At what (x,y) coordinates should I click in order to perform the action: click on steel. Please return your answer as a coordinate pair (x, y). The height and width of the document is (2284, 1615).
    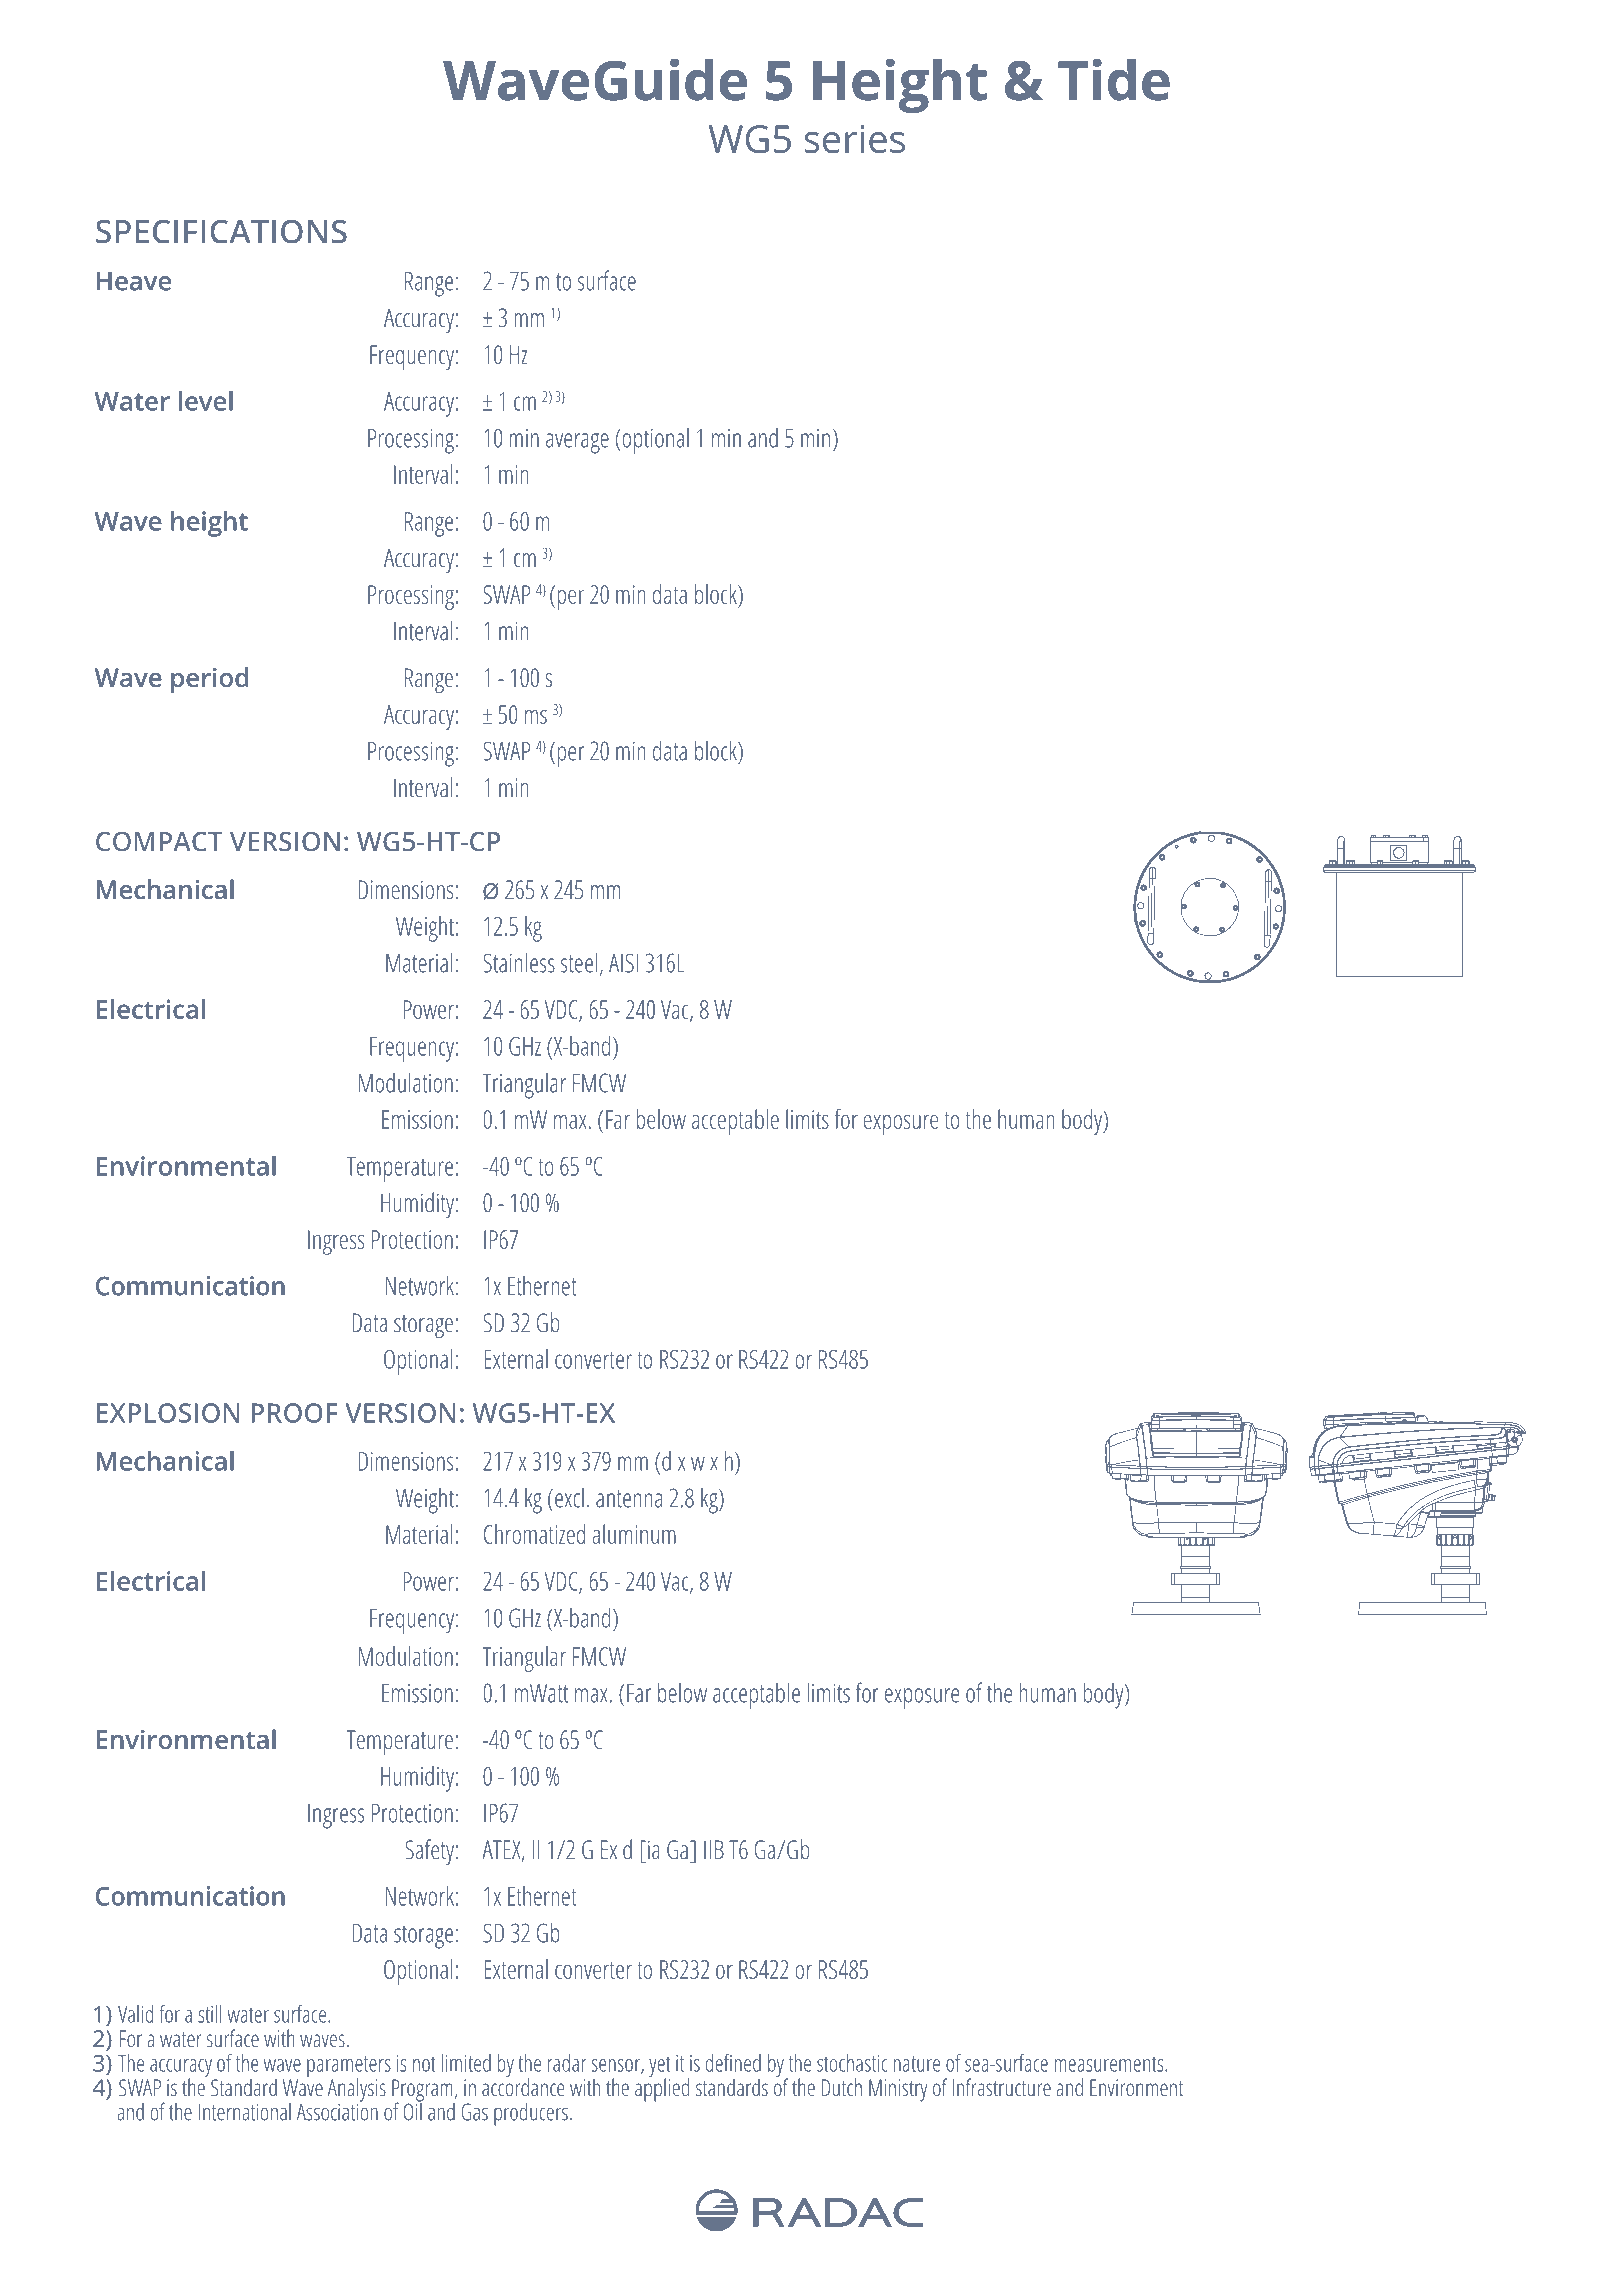
    Looking at the image, I should click on (579, 962).
